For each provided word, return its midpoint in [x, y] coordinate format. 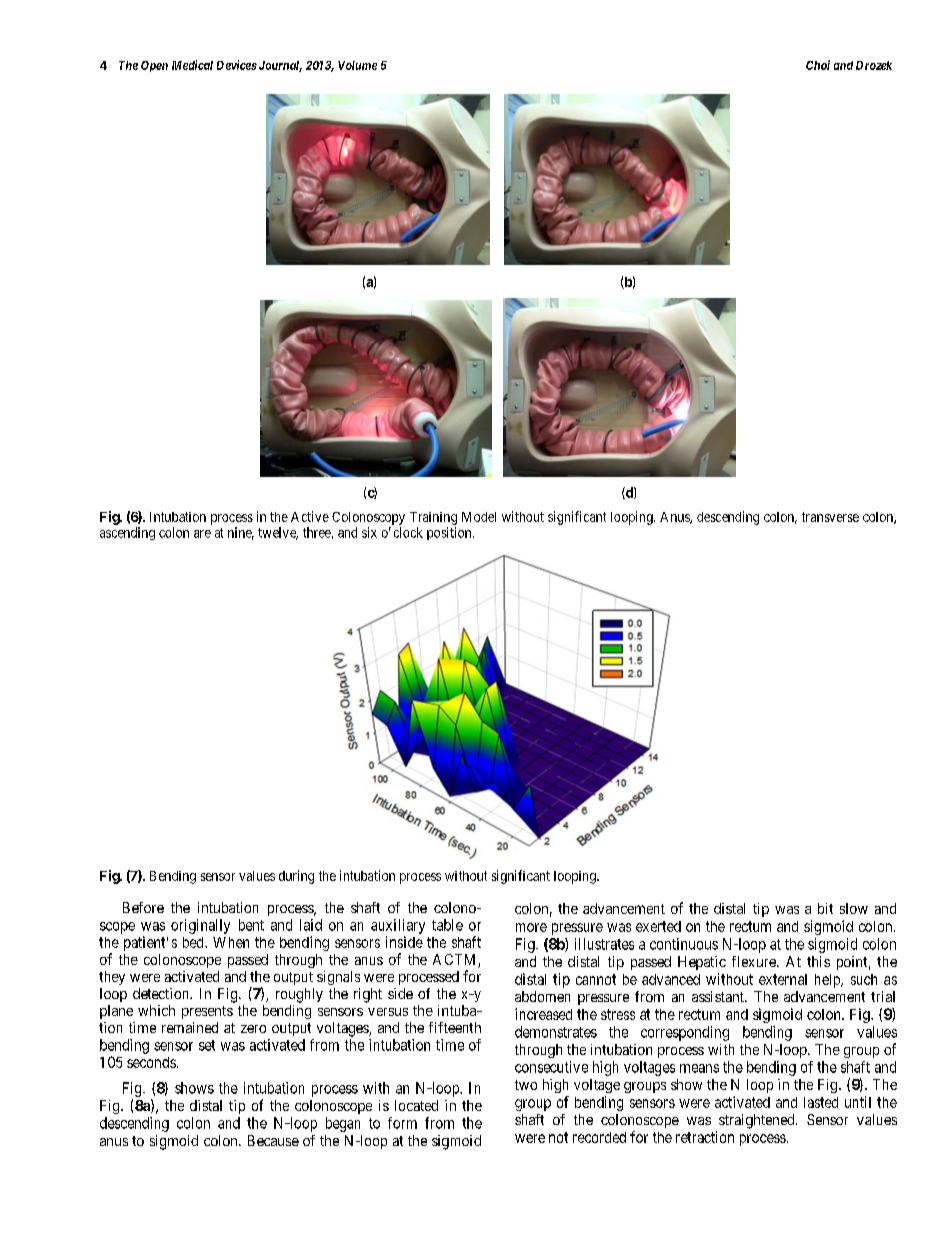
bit [825, 908]
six [369, 532]
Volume [357, 65]
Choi [818, 65]
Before [143, 907]
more [531, 927]
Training [433, 518]
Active [310, 516]
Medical [192, 65]
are [202, 534]
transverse [830, 517]
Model [479, 517]
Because [273, 1140]
